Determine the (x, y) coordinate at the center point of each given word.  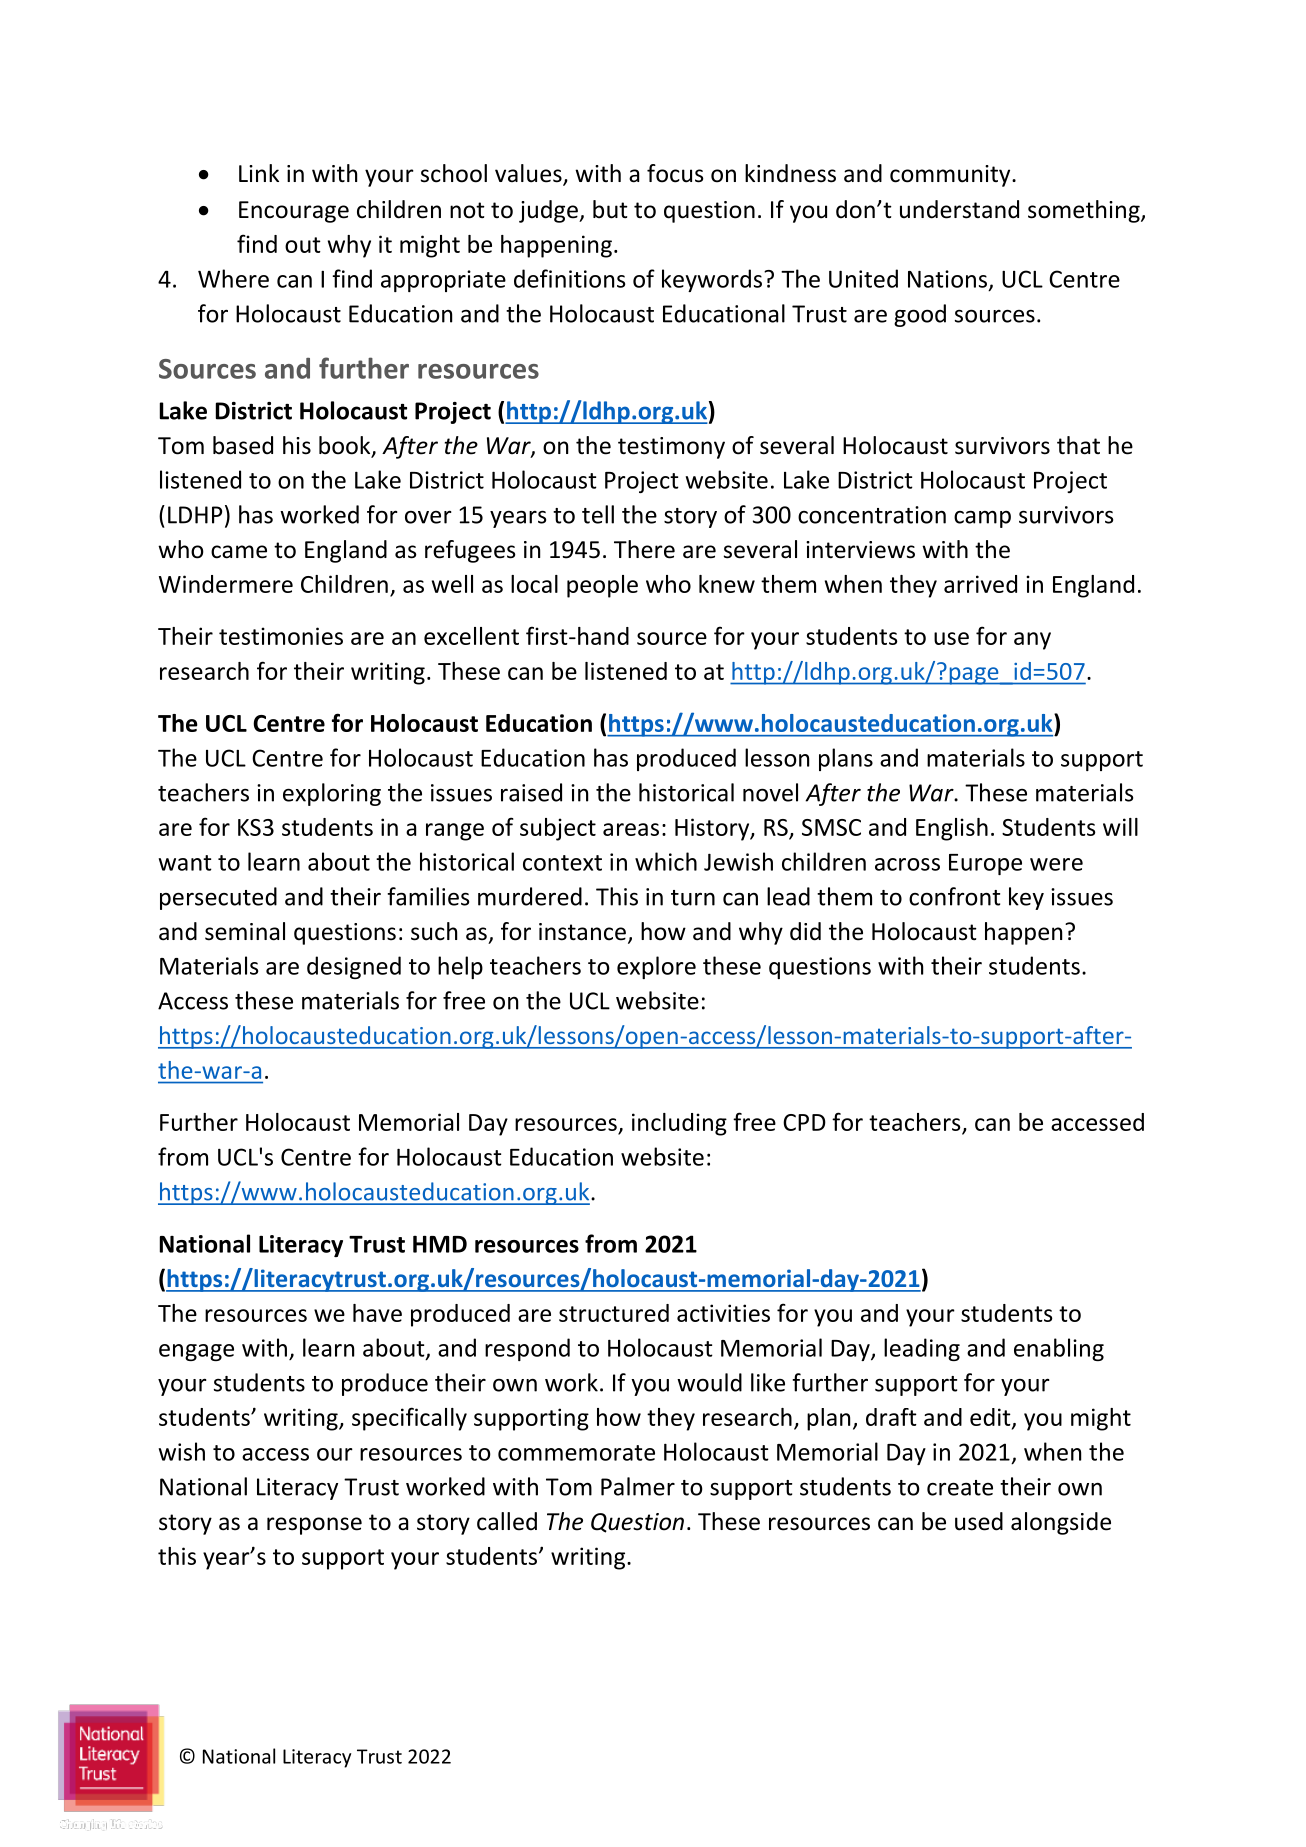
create (960, 1488)
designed (354, 967)
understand (959, 209)
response (314, 1526)
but (610, 209)
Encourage (294, 212)
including (679, 1124)
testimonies (281, 636)
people (602, 586)
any (1032, 641)
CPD (804, 1122)
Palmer (638, 1486)
